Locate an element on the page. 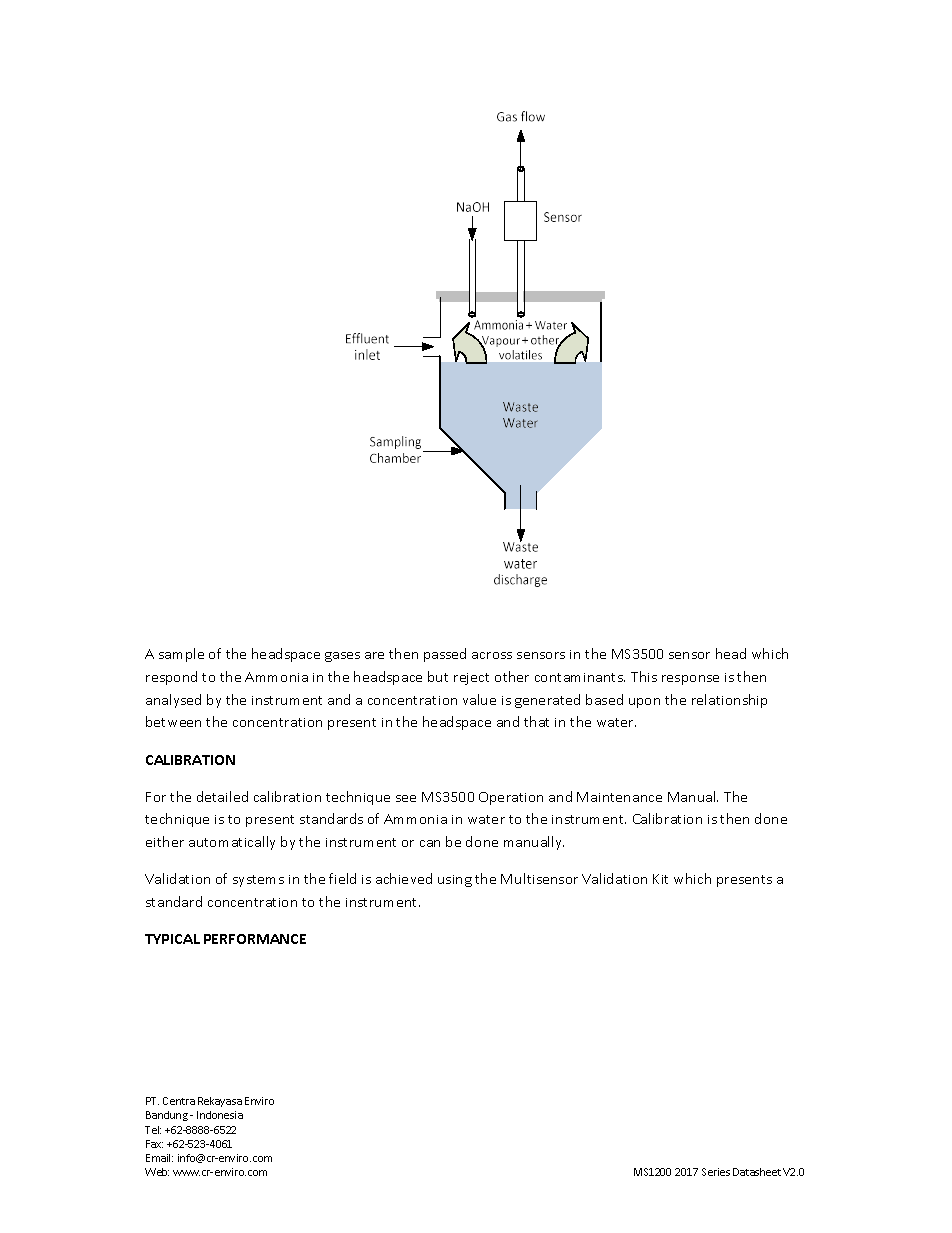 The width and height of the document is (952, 1233). Web is located at coordinates (157, 1172).
